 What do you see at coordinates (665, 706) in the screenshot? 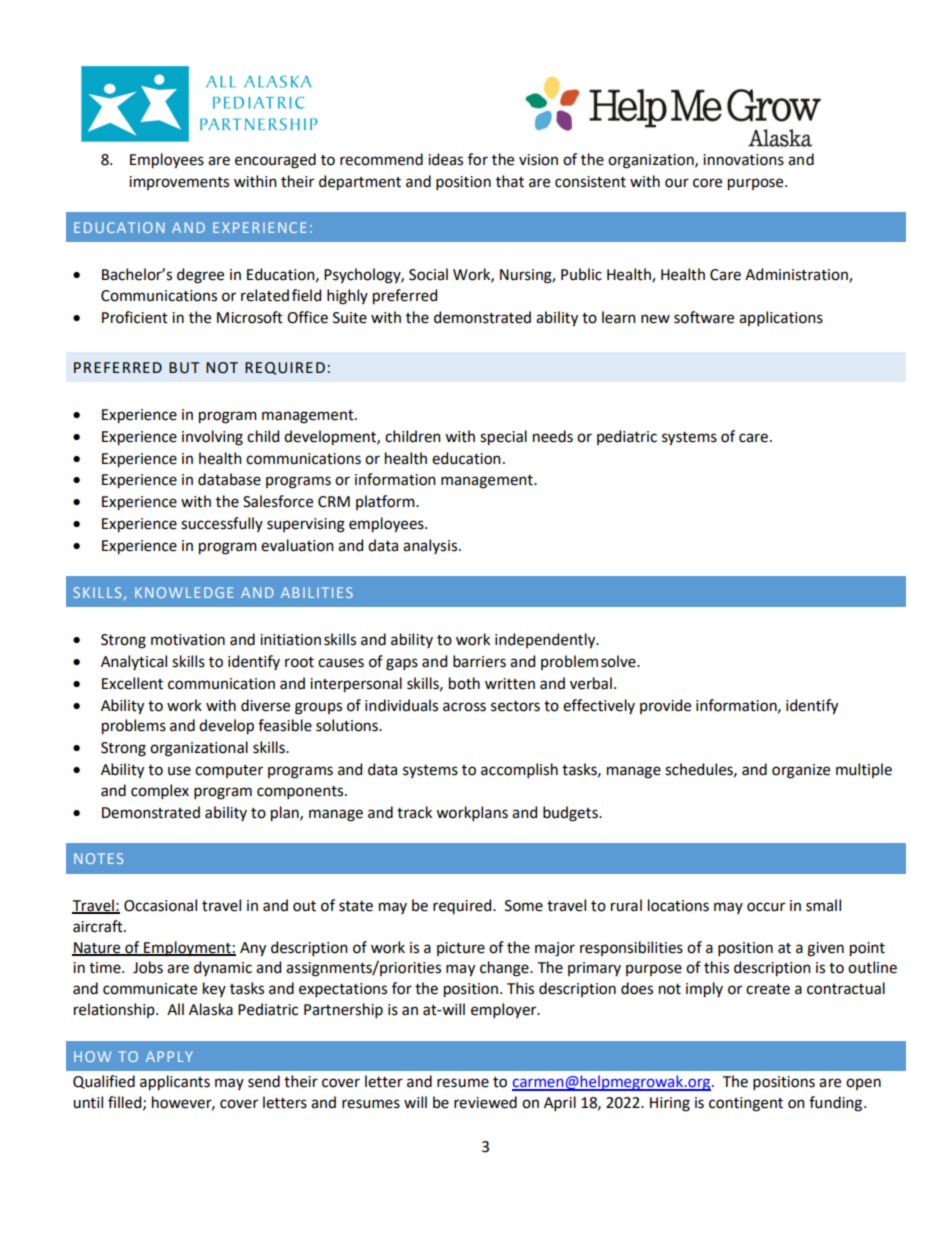
I see `provide` at bounding box center [665, 706].
